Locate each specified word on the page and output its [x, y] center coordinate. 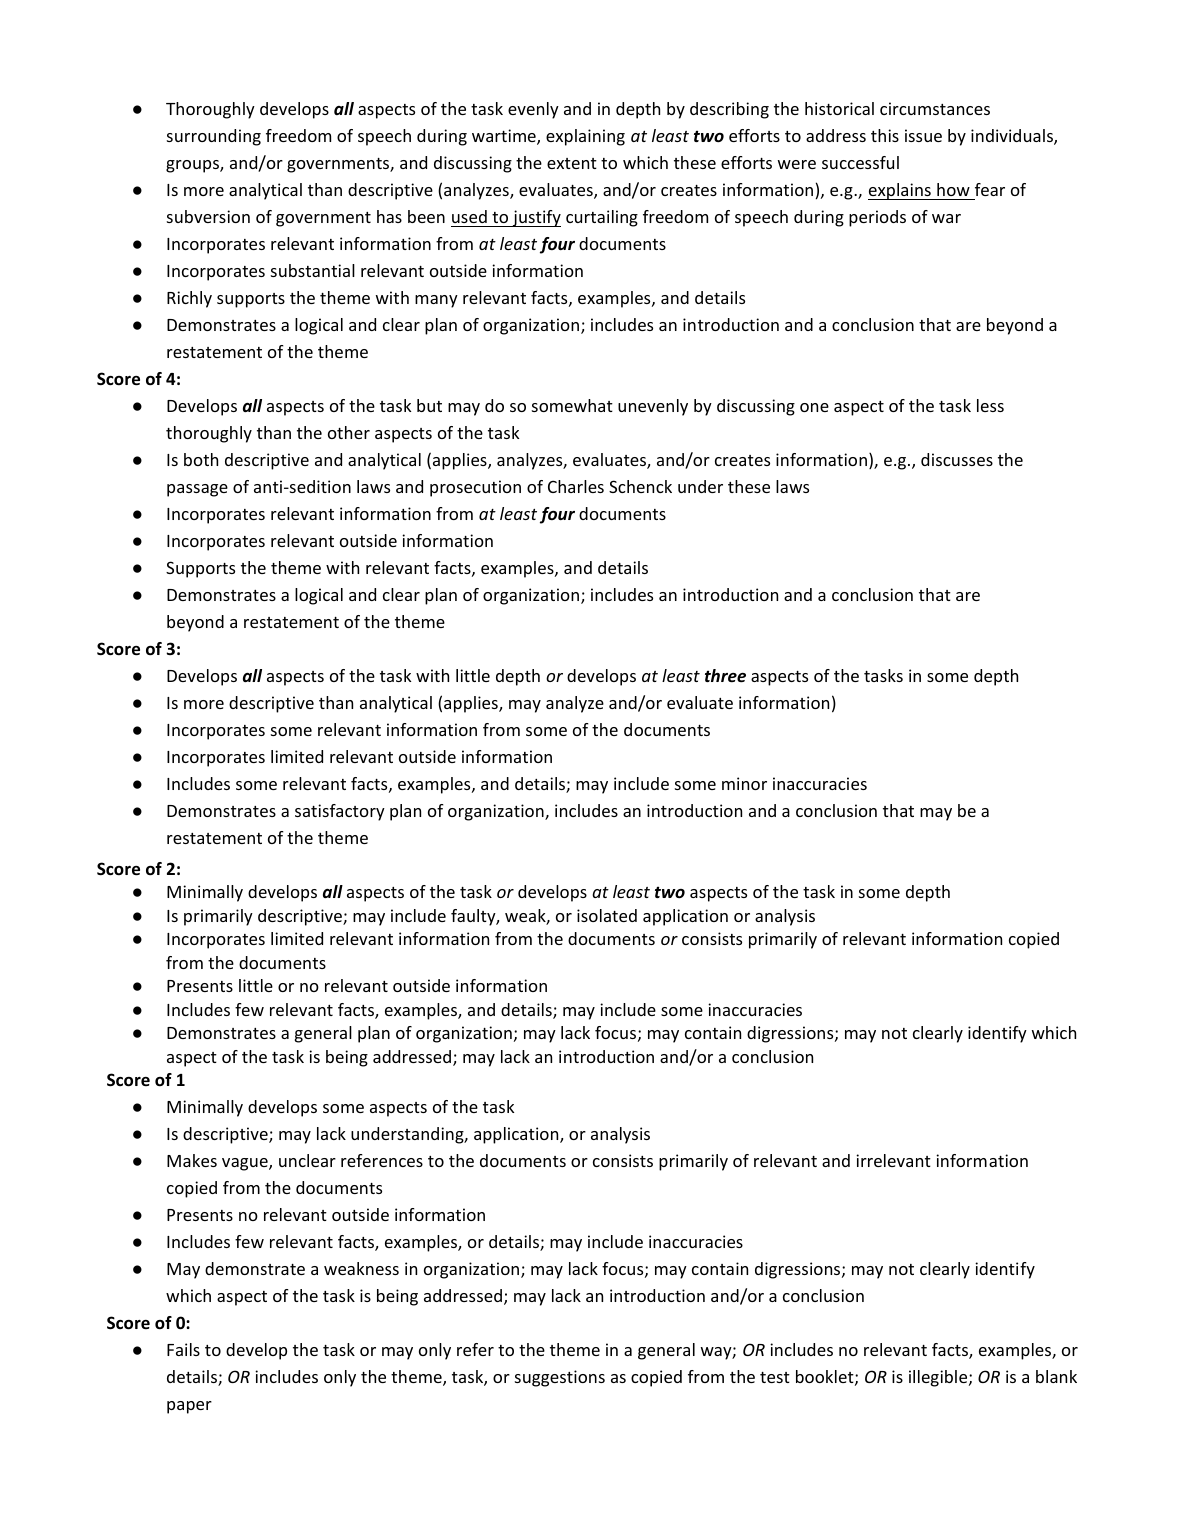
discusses [957, 459]
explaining [585, 137]
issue [923, 135]
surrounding [214, 137]
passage [197, 490]
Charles [576, 486]
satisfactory [340, 812]
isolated [607, 915]
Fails [183, 1349]
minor [744, 783]
